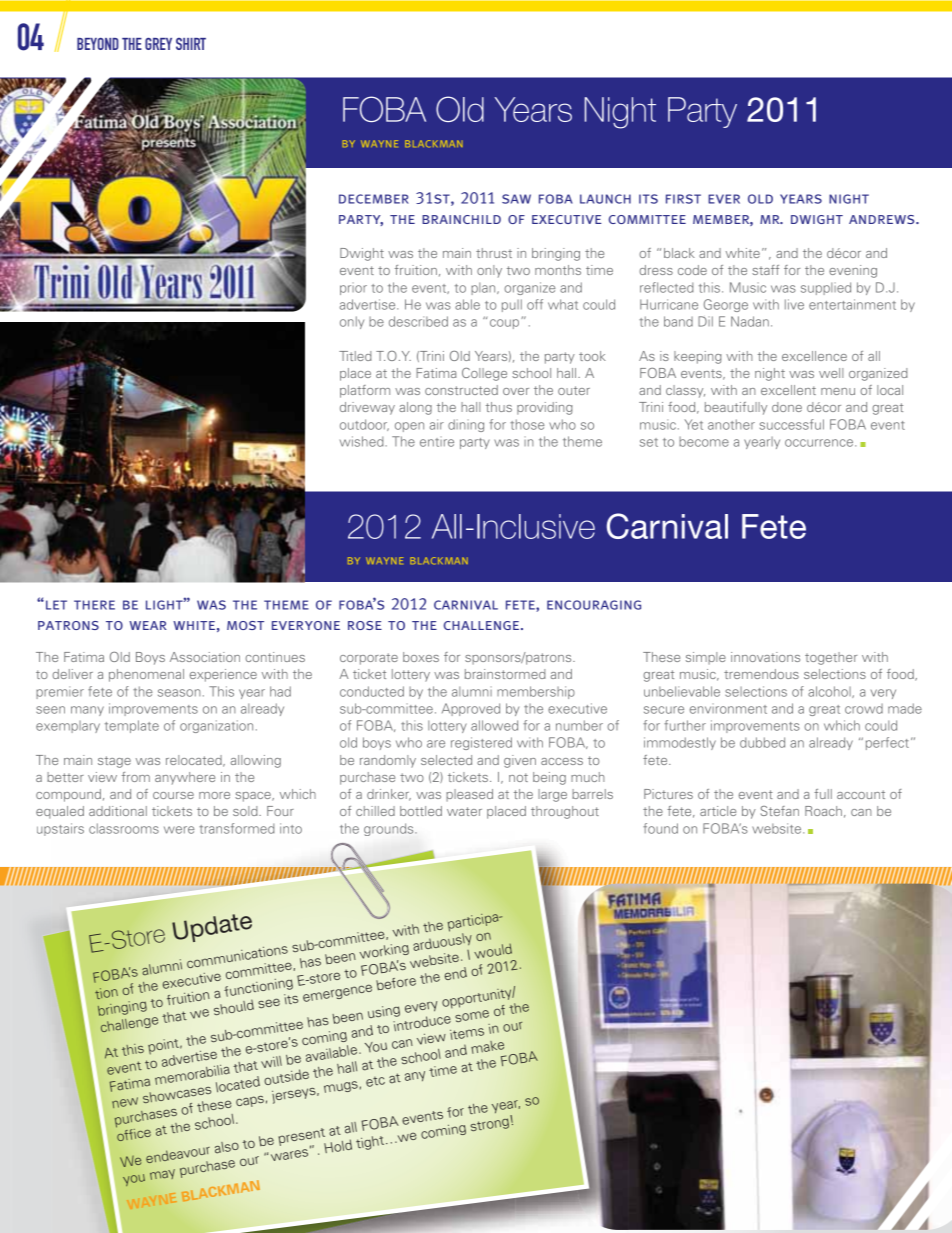 The width and height of the page is (952, 1233). What do you see at coordinates (516, 199) in the page?
I see `saw` at bounding box center [516, 199].
